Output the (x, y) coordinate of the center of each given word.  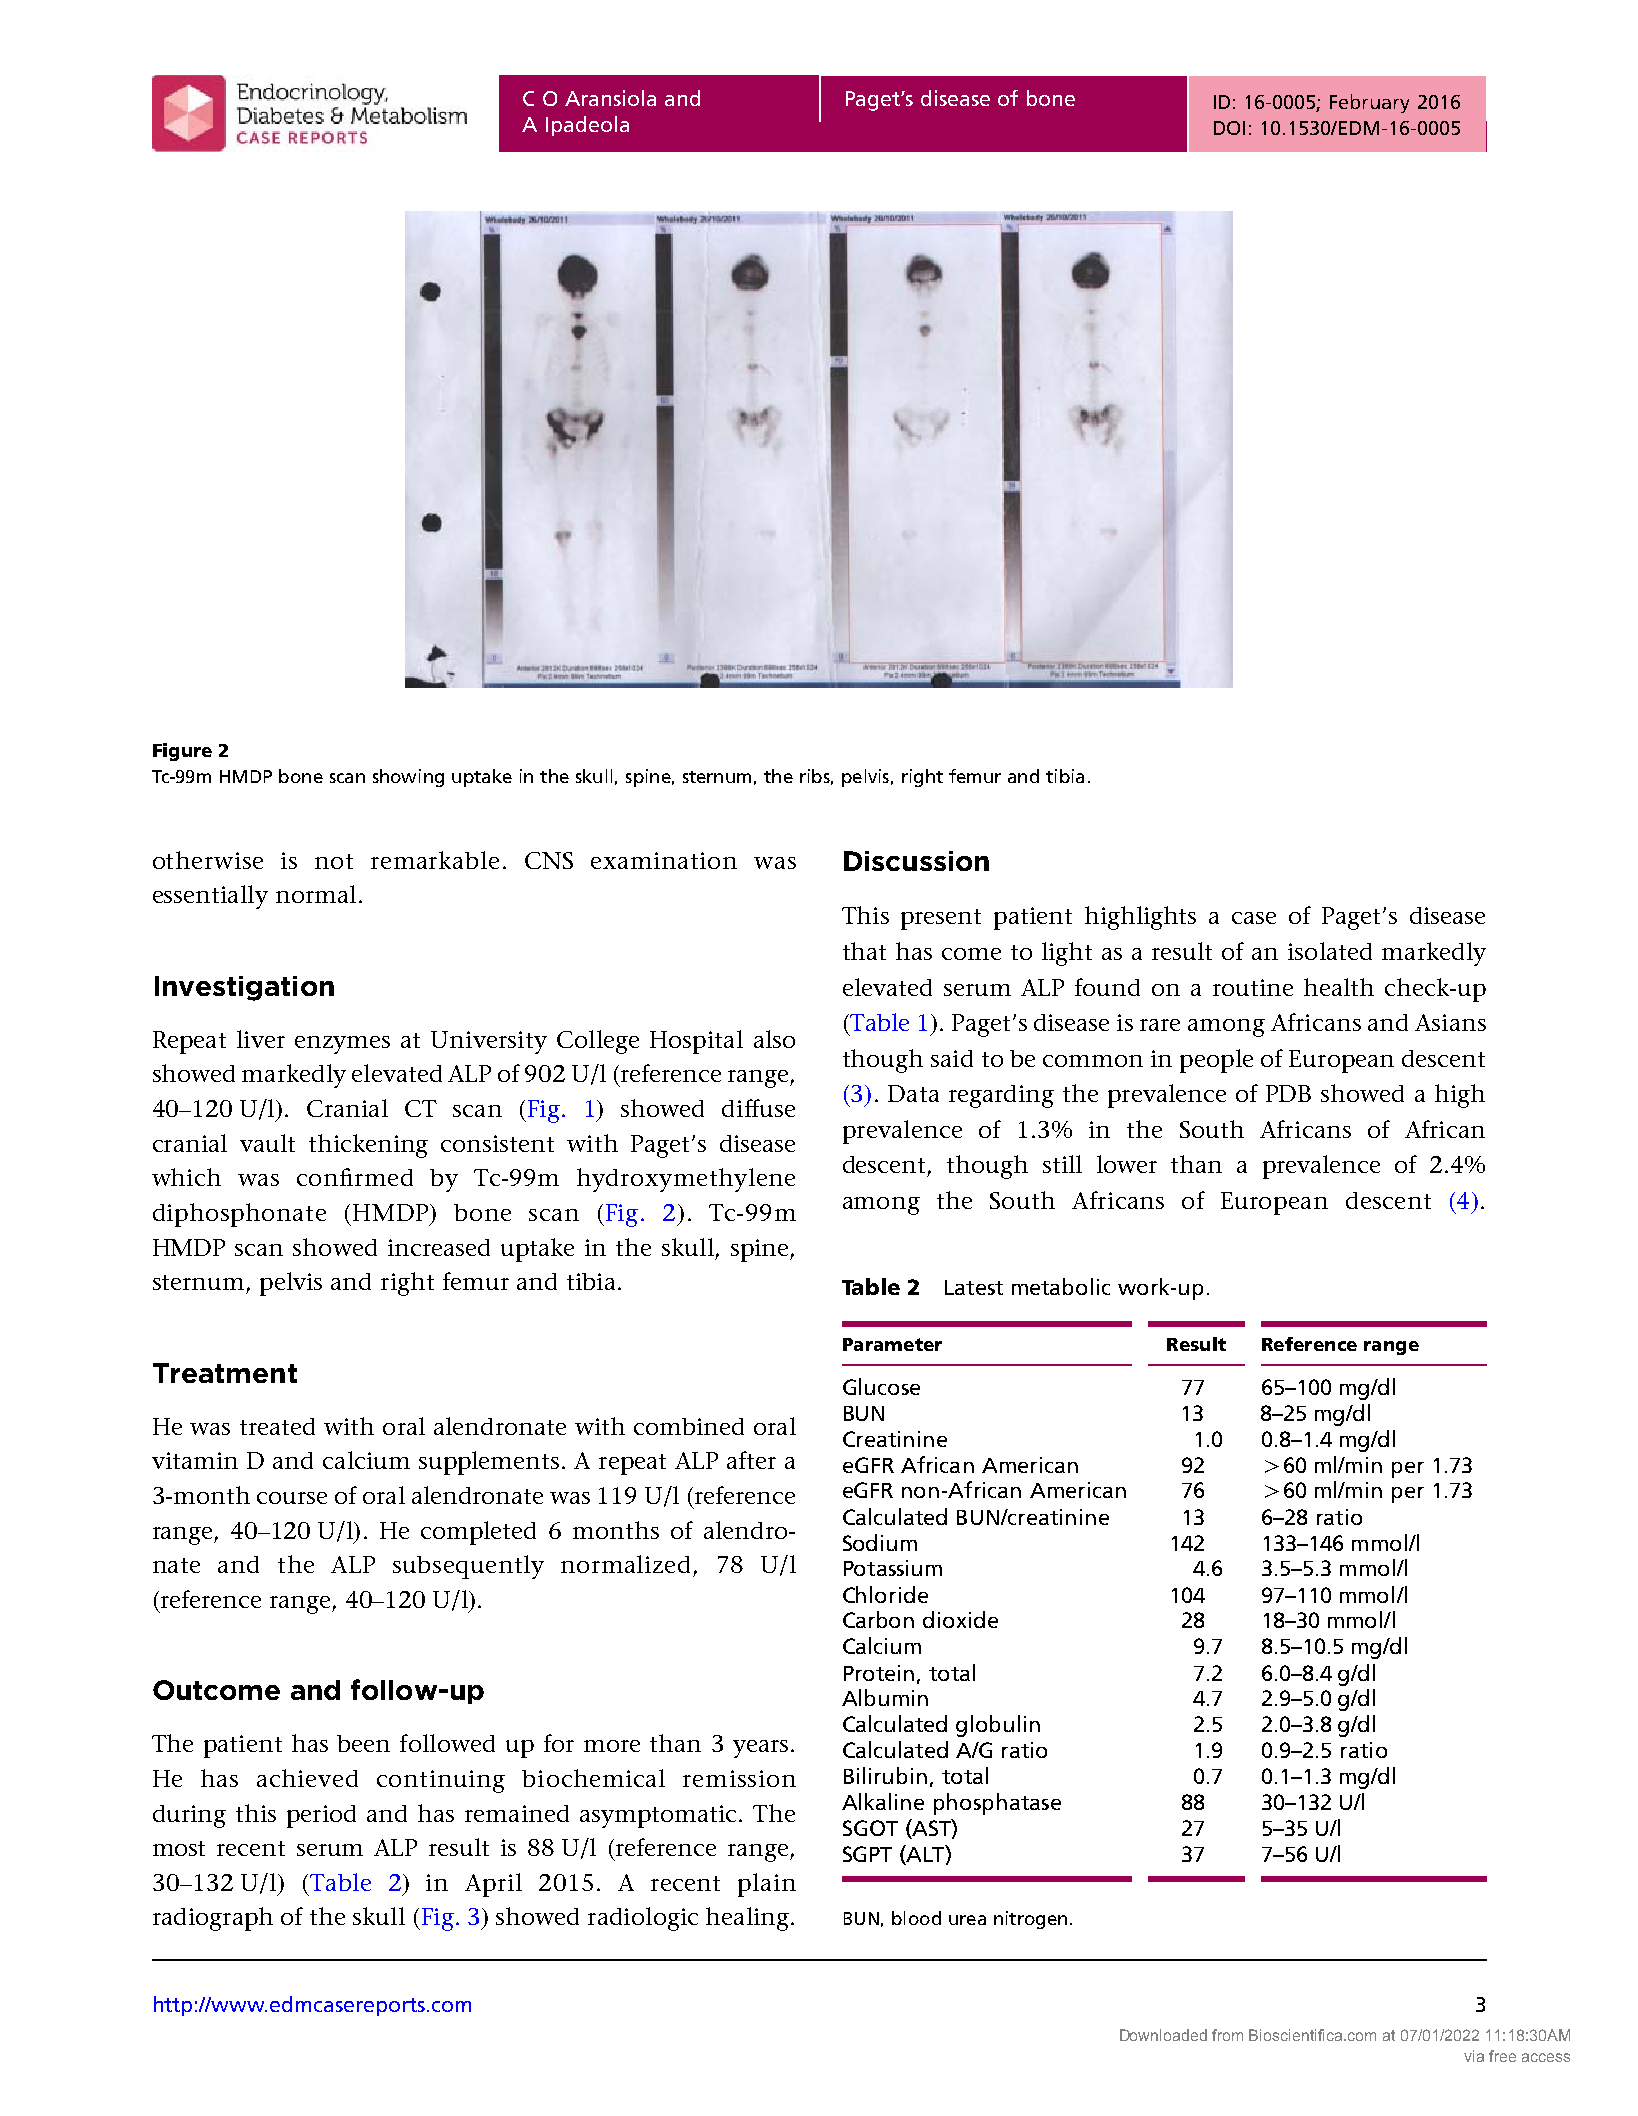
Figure (182, 752)
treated (277, 1426)
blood (916, 1918)
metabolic (1061, 1286)
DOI (1229, 128)
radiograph (213, 1919)
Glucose (881, 1386)
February (1369, 103)
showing (408, 778)
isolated (1330, 951)
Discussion (916, 861)
